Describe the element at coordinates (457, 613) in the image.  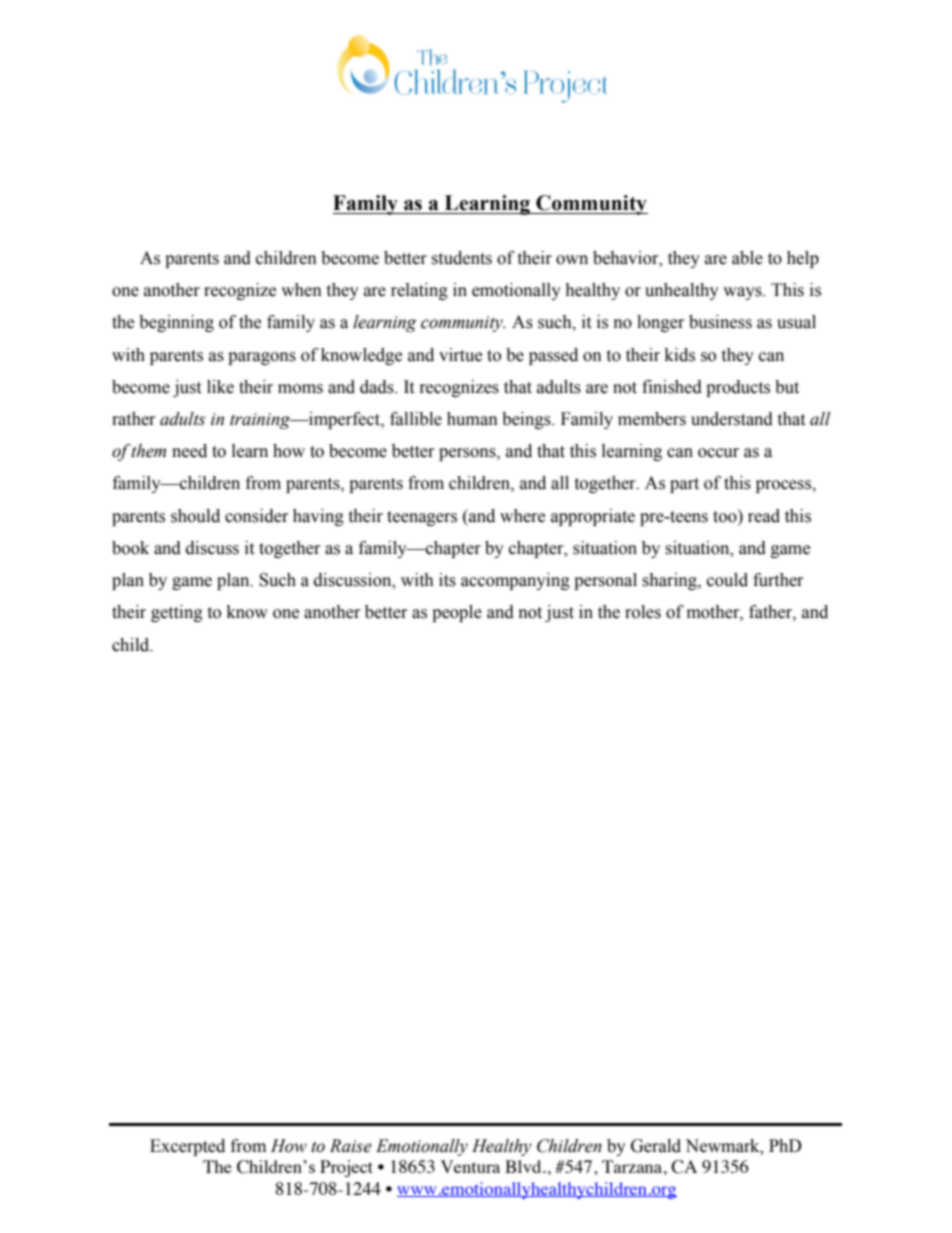
I see `people` at that location.
